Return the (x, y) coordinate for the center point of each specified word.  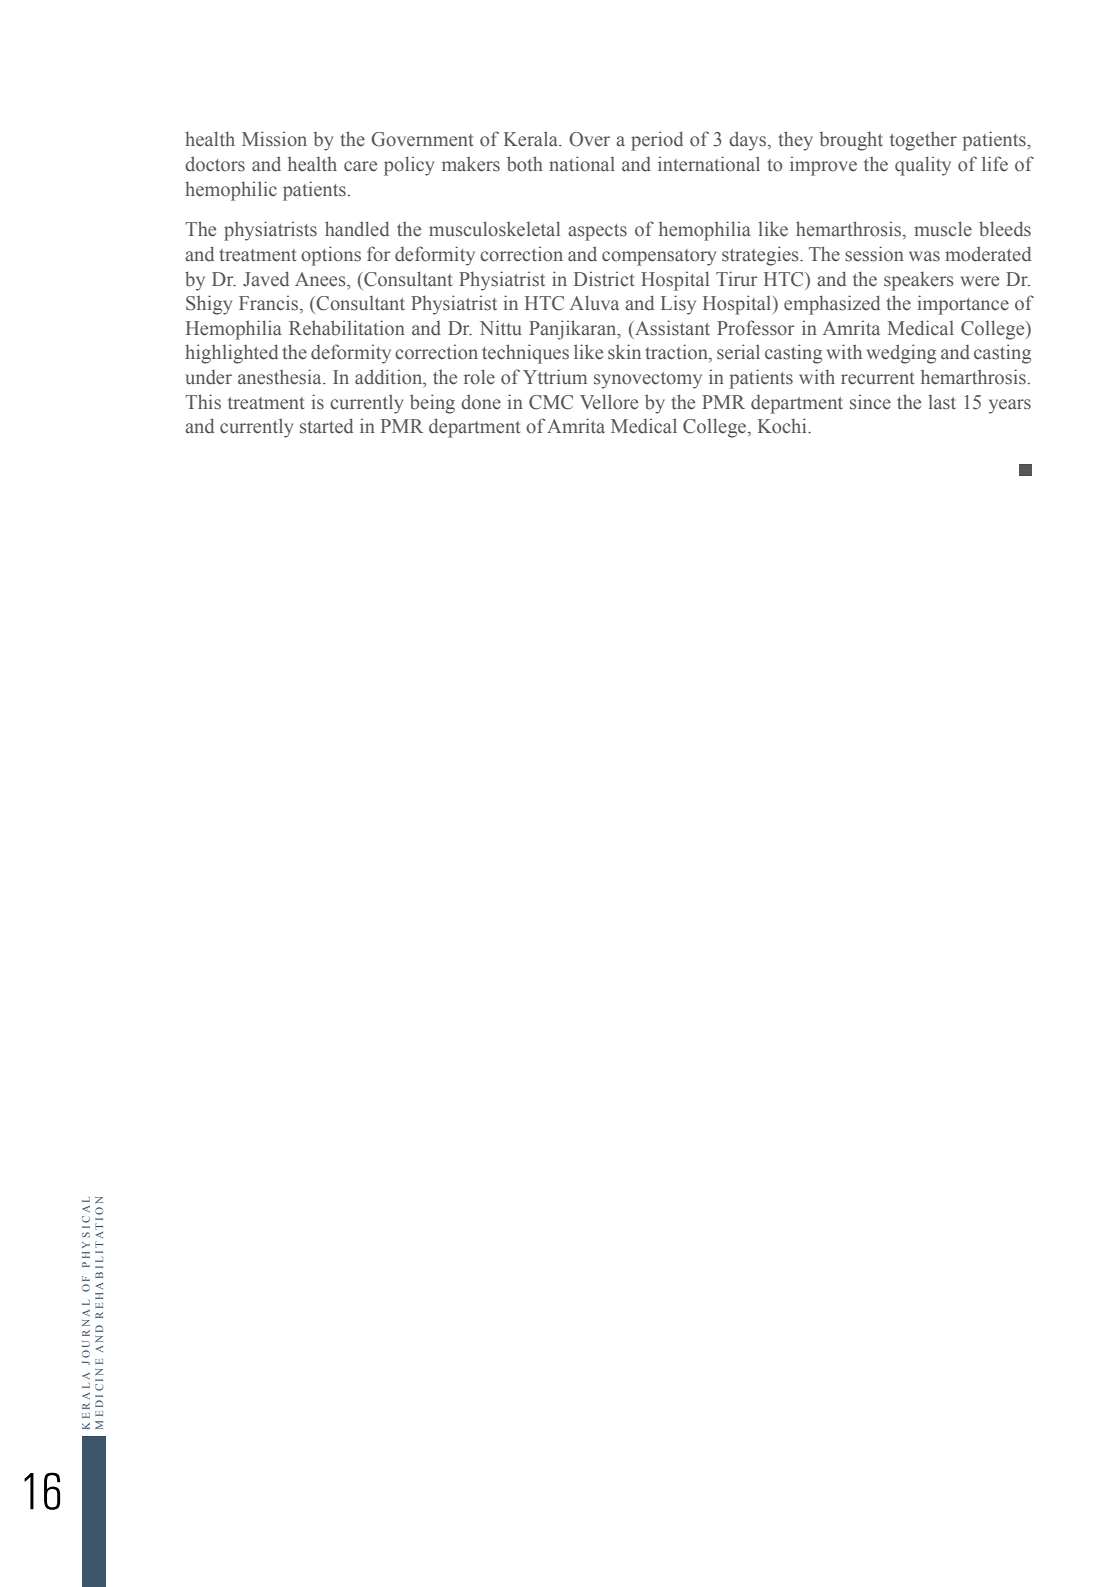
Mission (274, 139)
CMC (551, 402)
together (923, 141)
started (326, 426)
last (942, 402)
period (657, 141)
